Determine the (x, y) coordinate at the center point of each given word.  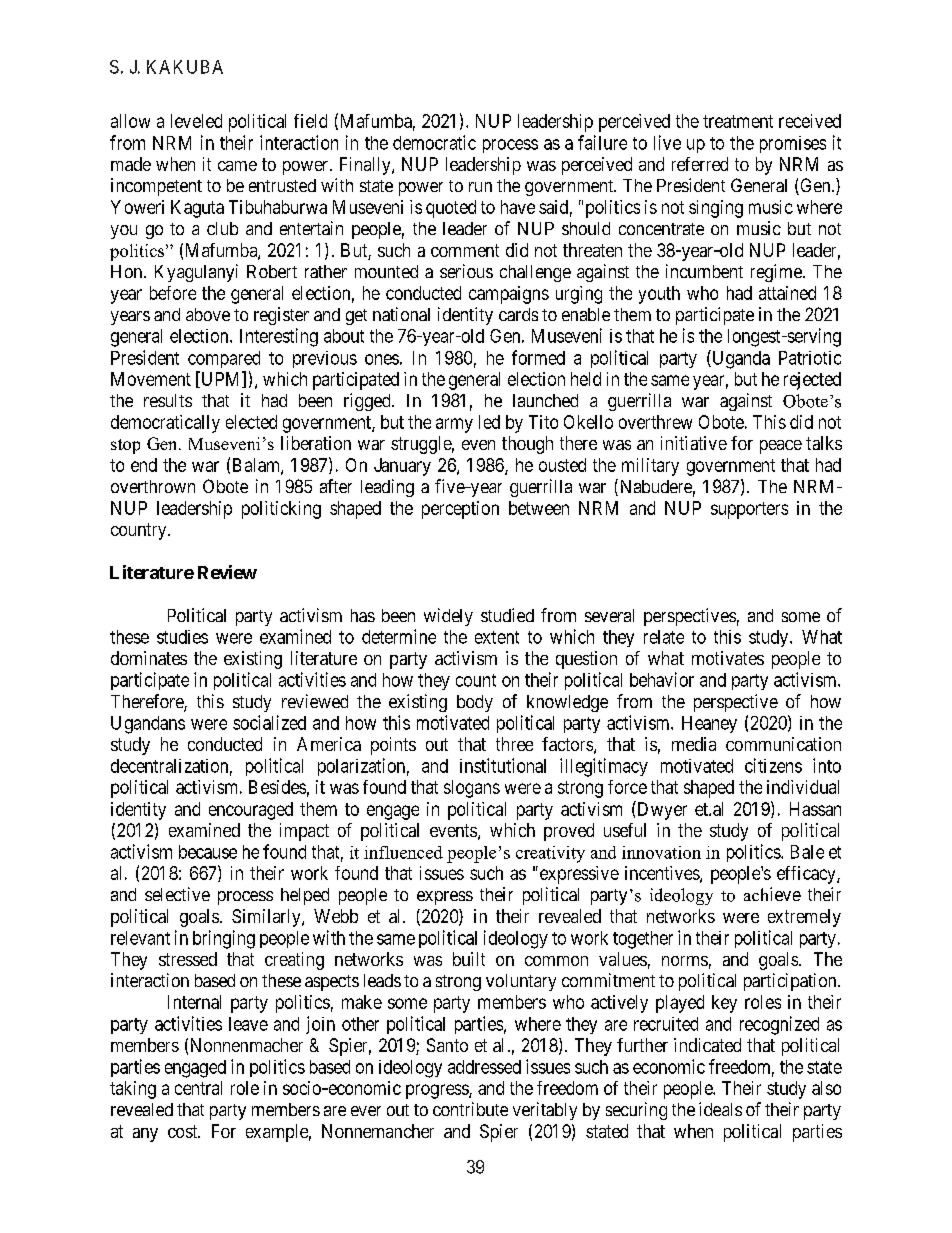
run (480, 187)
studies (182, 637)
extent (497, 637)
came (237, 166)
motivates (728, 658)
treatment (738, 121)
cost (184, 1131)
